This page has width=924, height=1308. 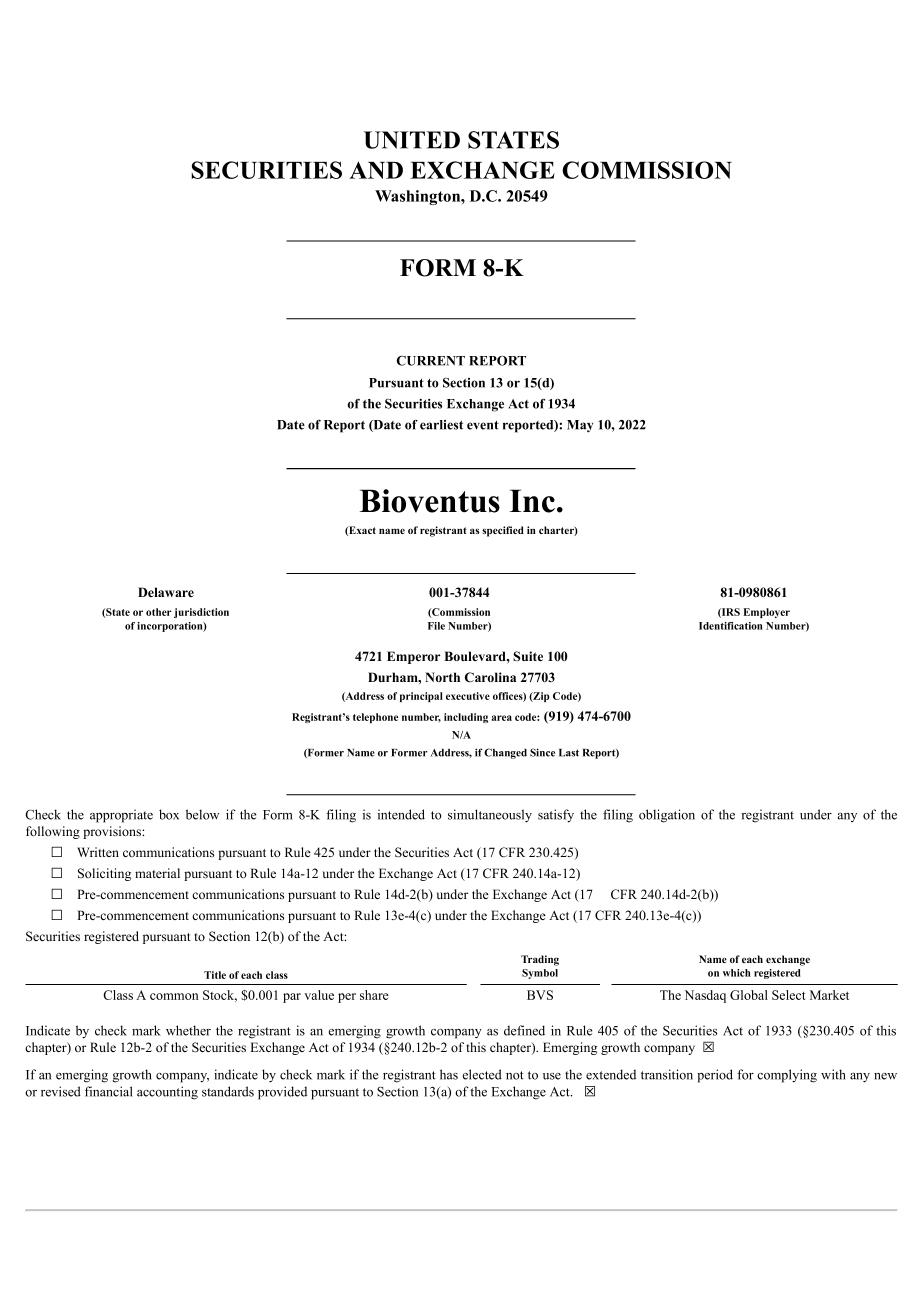 I want to click on accounting, so click(x=167, y=1093).
